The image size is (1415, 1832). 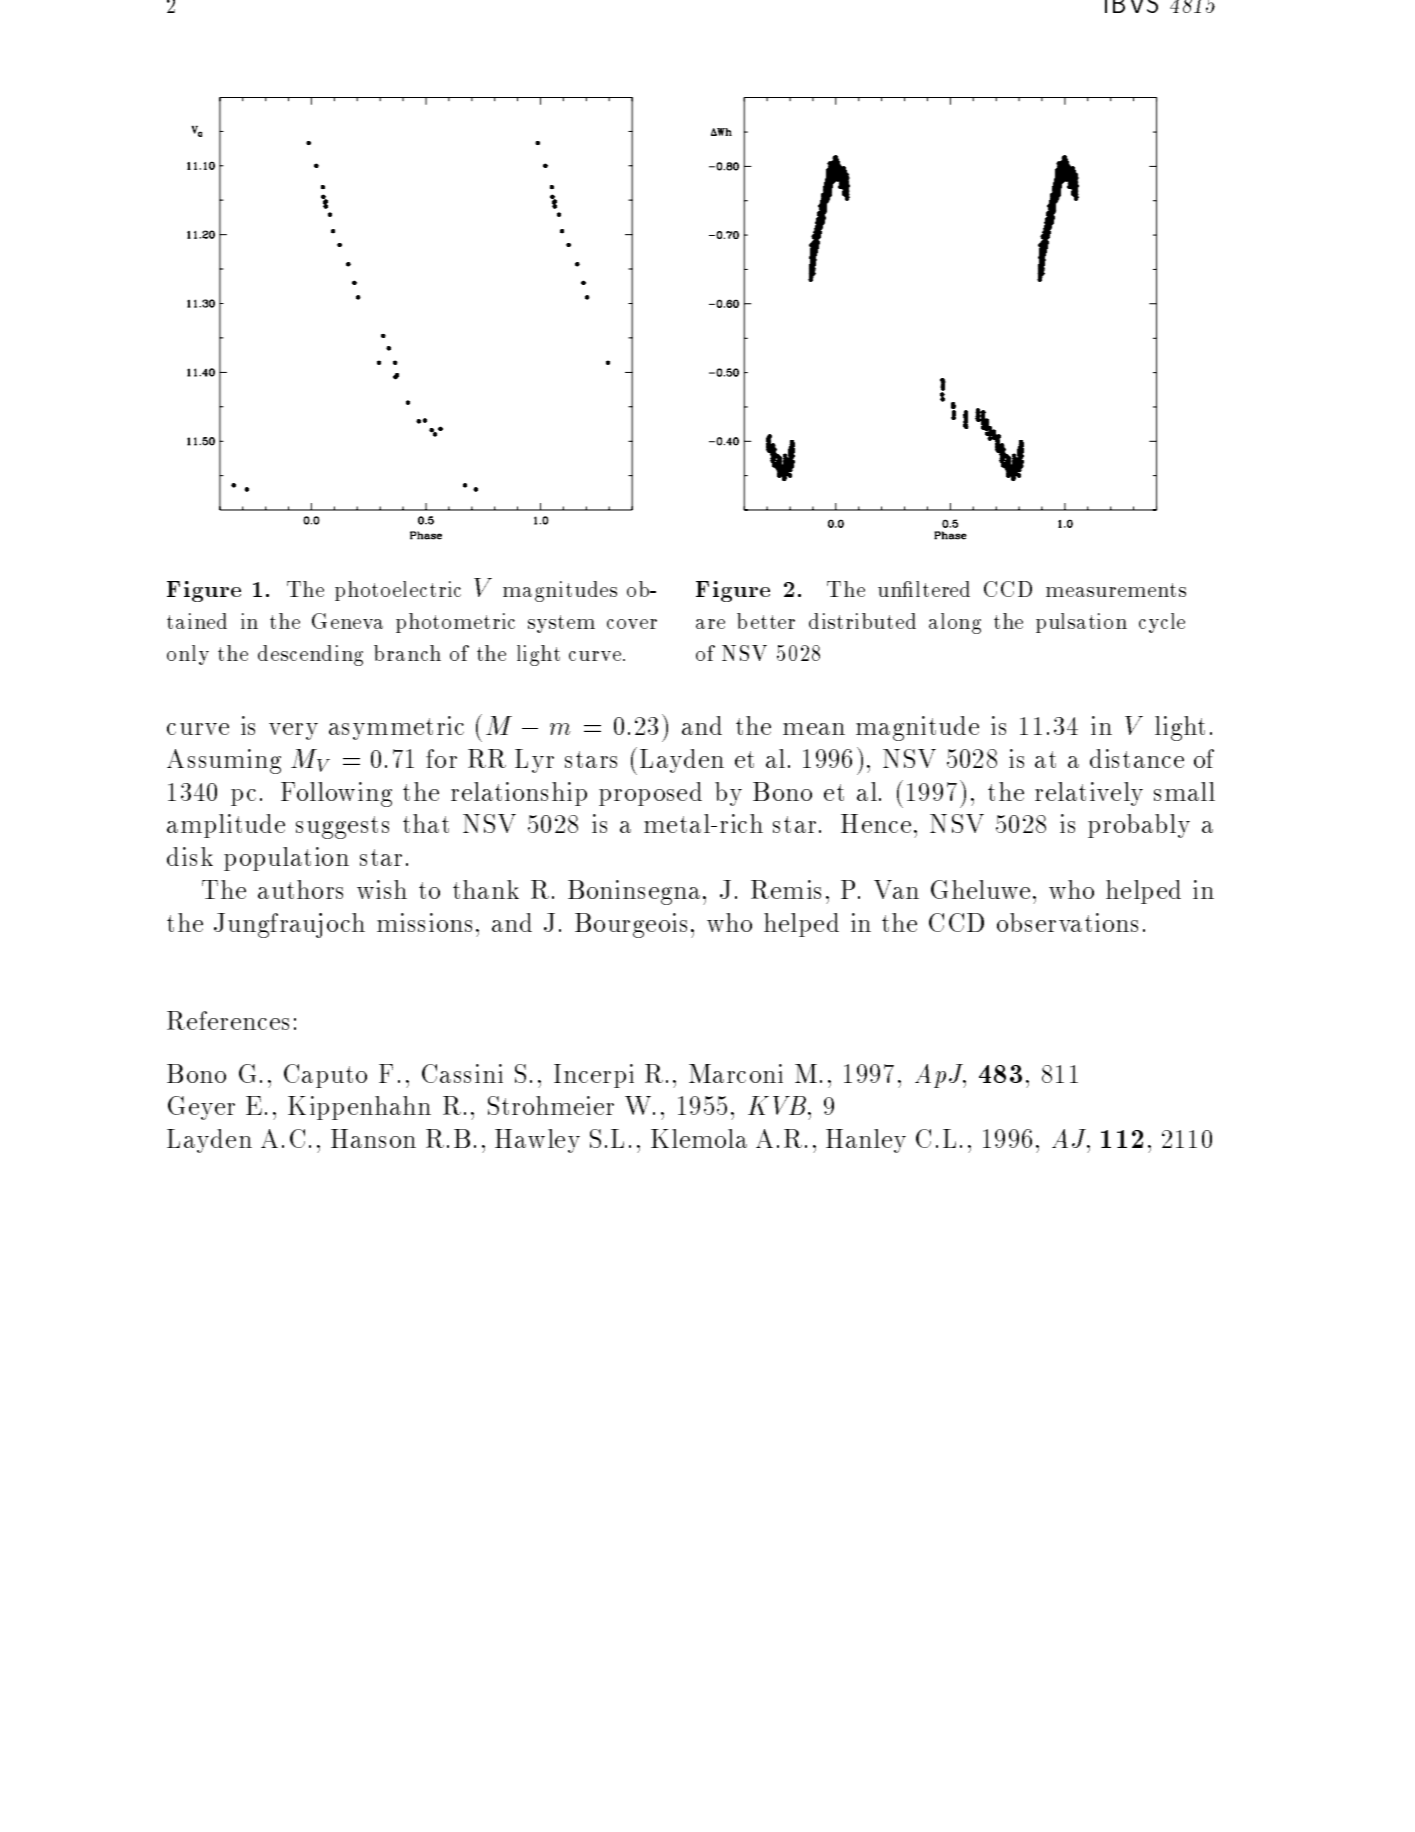 I want to click on relatively, so click(x=1089, y=794).
